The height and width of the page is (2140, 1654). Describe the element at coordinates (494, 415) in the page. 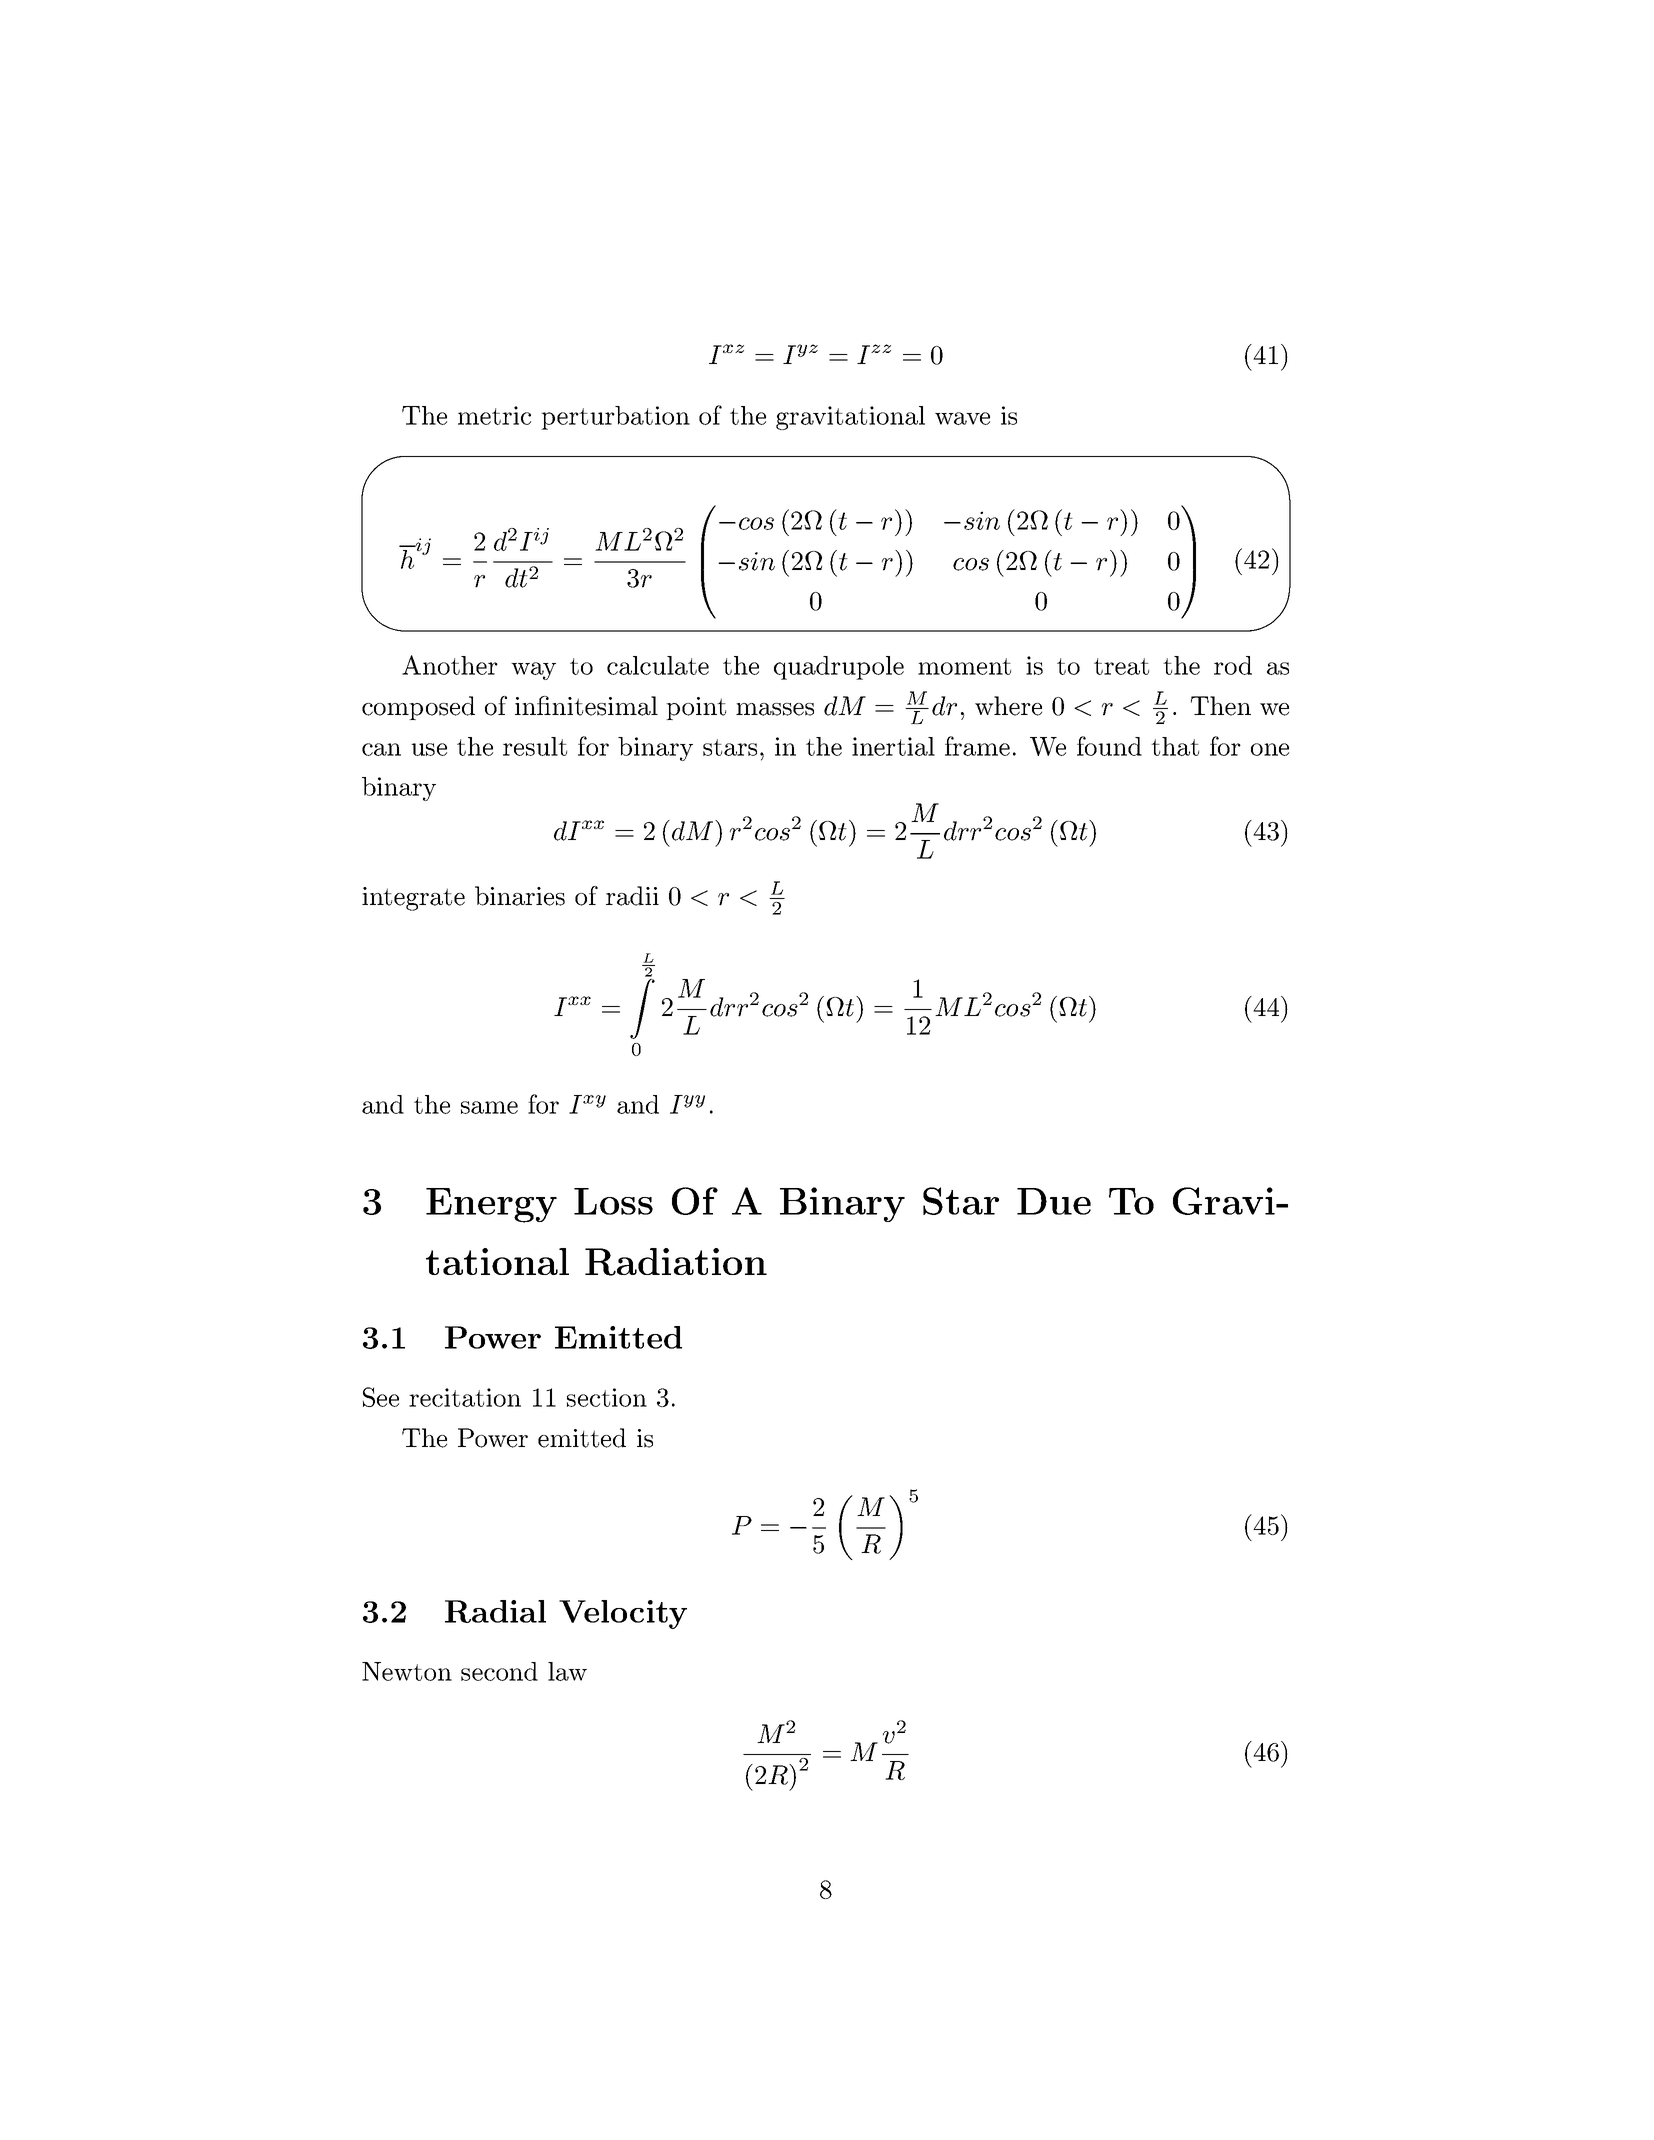

I see `metric` at that location.
